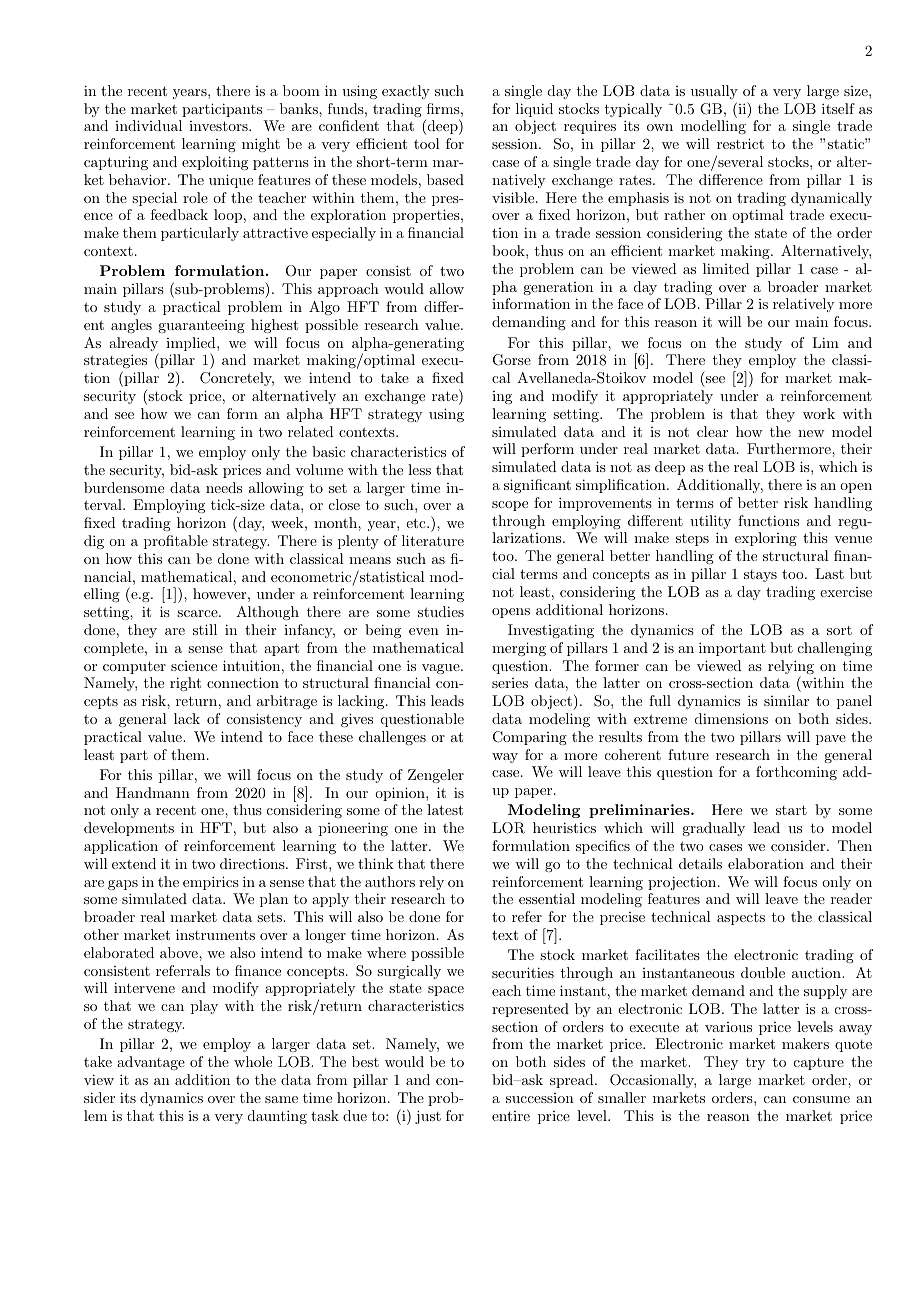 The width and height of the page is (924, 1308). I want to click on gradually, so click(713, 829).
